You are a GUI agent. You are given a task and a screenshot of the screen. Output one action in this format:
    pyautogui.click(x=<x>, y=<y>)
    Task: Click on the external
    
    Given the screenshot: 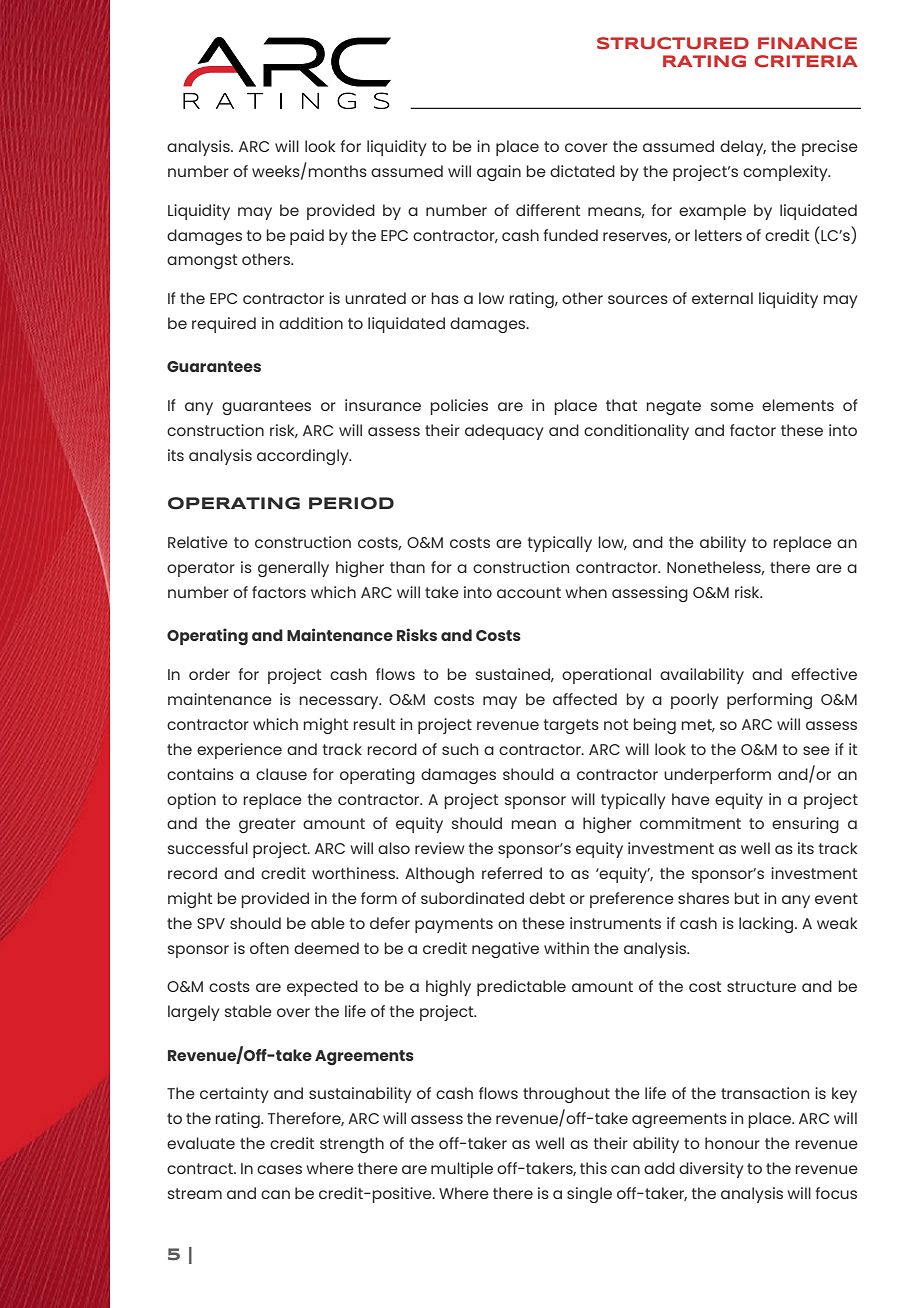 What is the action you would take?
    pyautogui.click(x=722, y=298)
